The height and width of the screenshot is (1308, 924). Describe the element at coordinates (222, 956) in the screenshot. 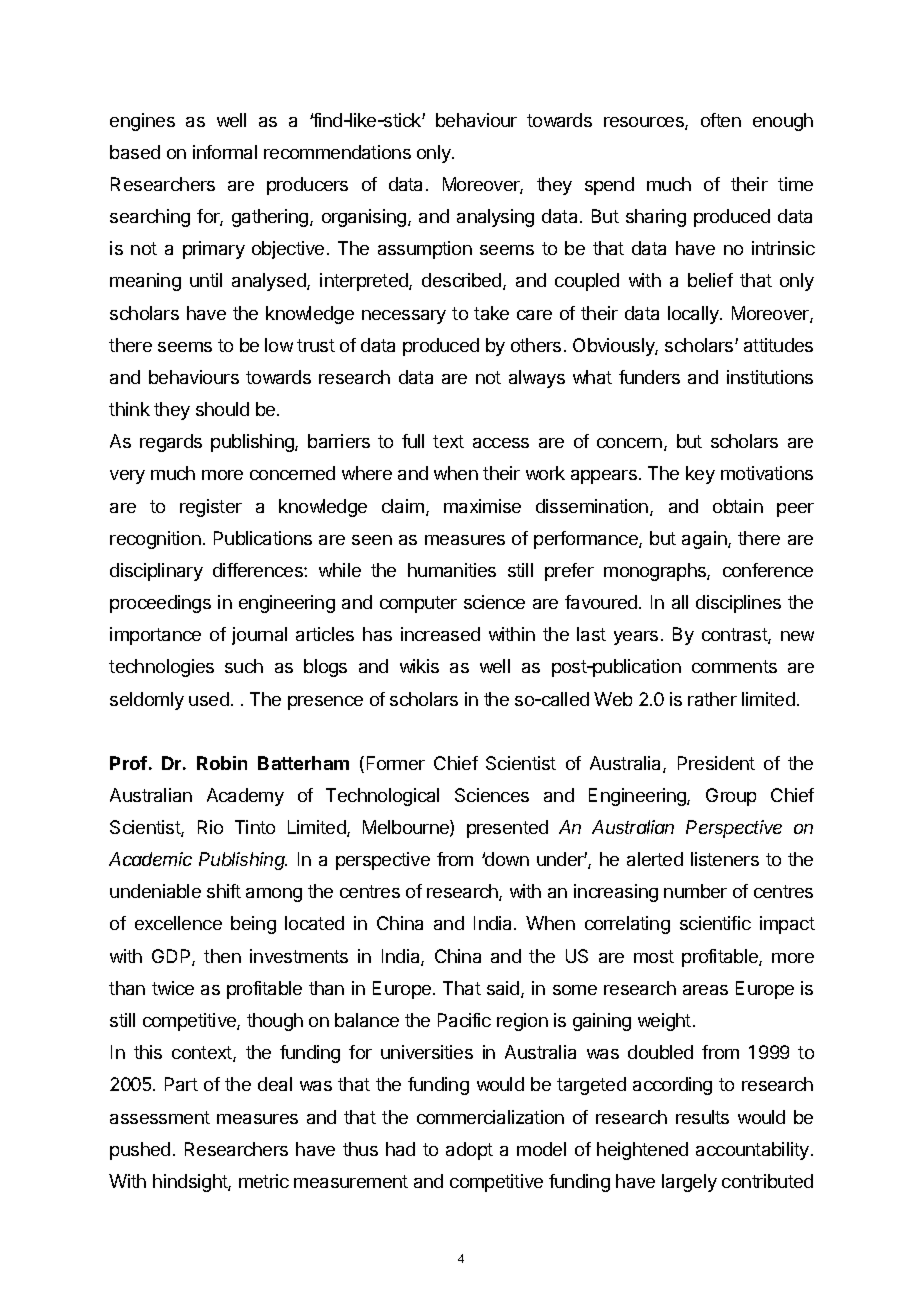

I see `then` at that location.
